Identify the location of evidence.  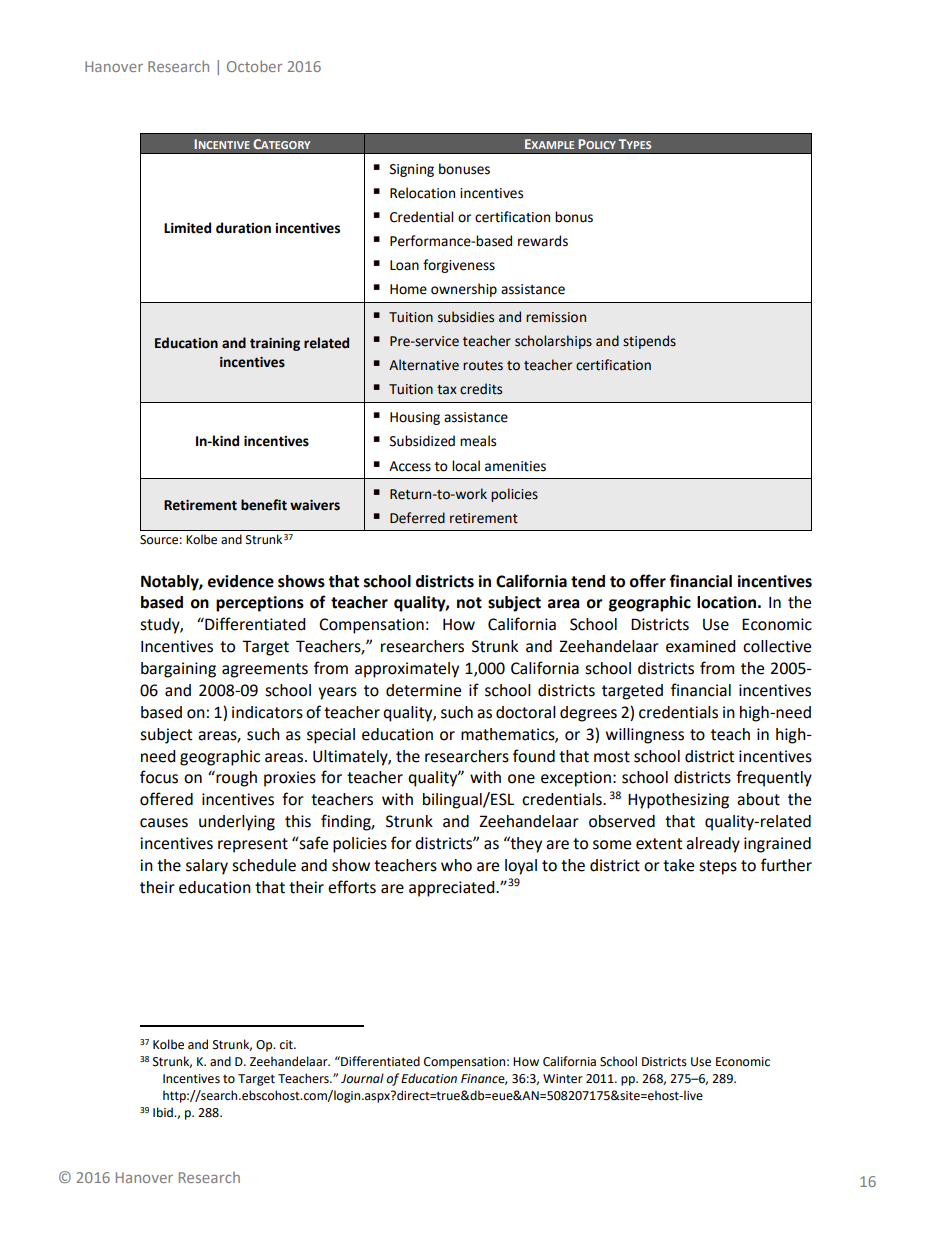
(241, 581).
